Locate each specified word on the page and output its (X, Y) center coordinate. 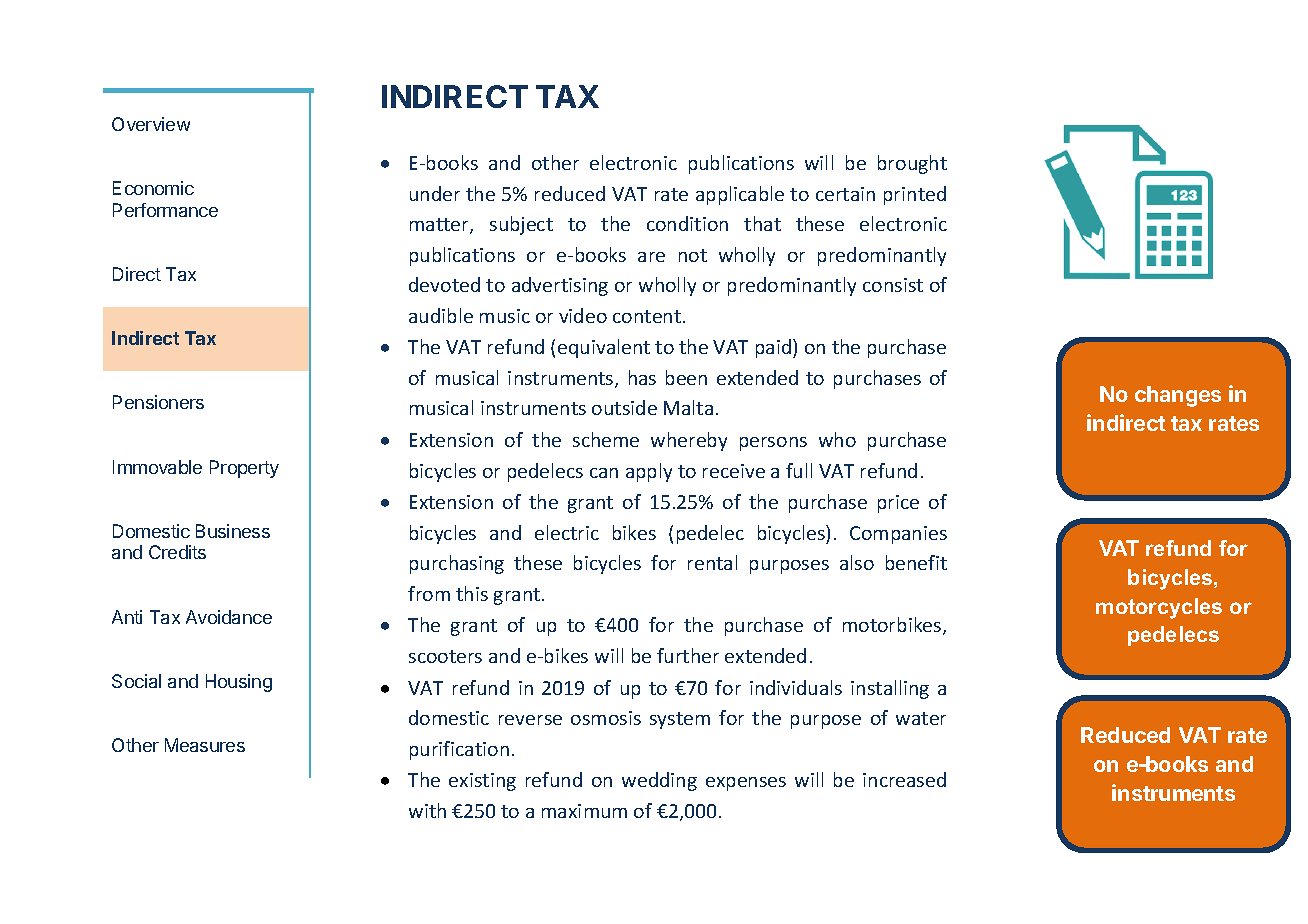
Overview (151, 124)
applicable (740, 195)
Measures (205, 745)
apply (649, 472)
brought (912, 164)
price (898, 504)
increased (904, 779)
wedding (659, 781)
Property (244, 469)
